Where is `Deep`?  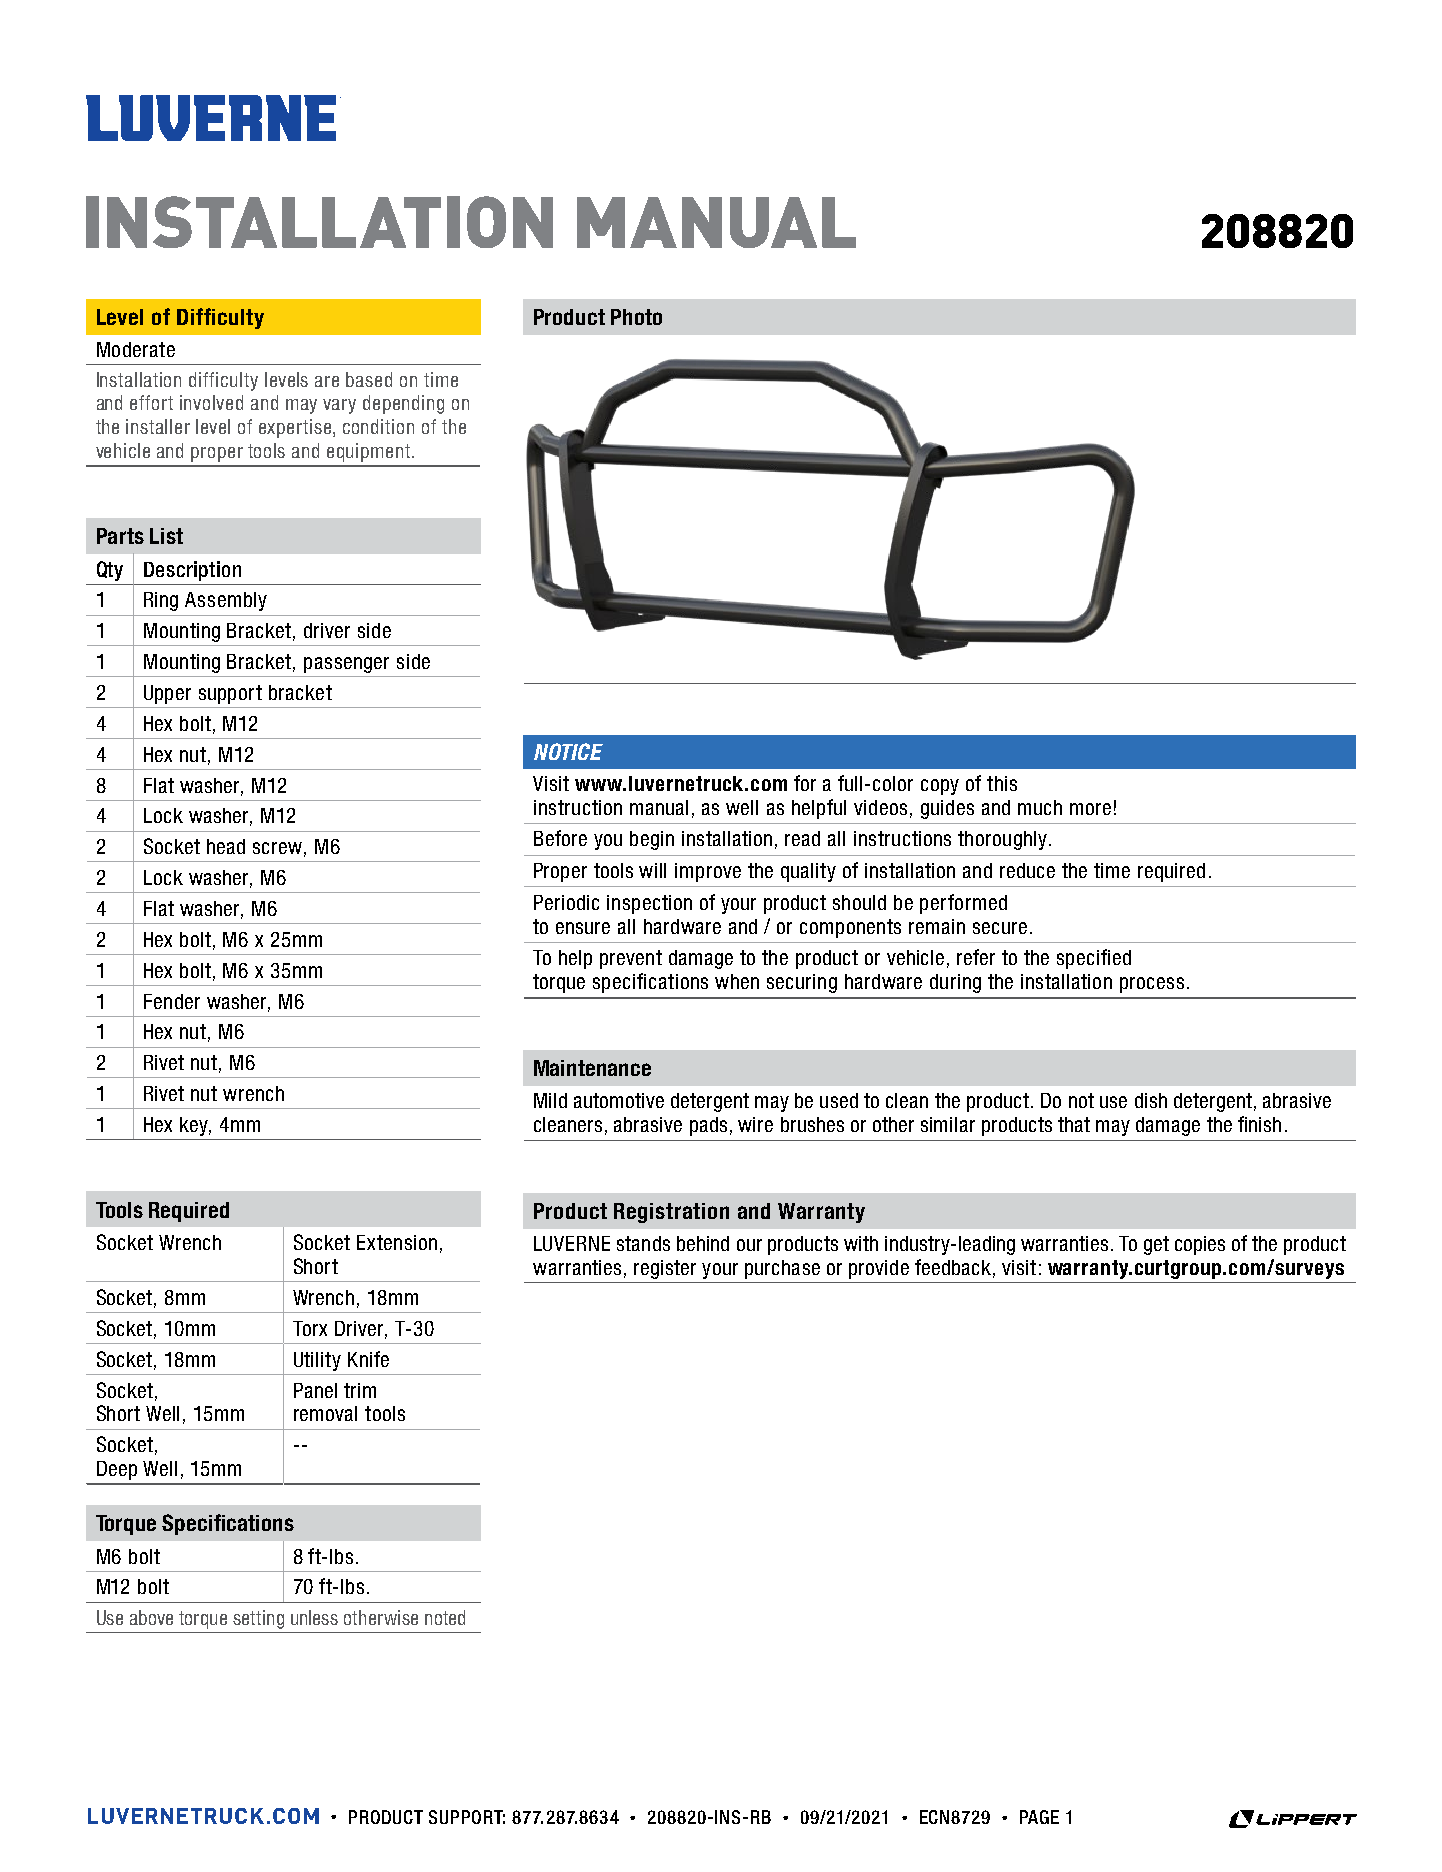 Deep is located at coordinates (117, 1470).
